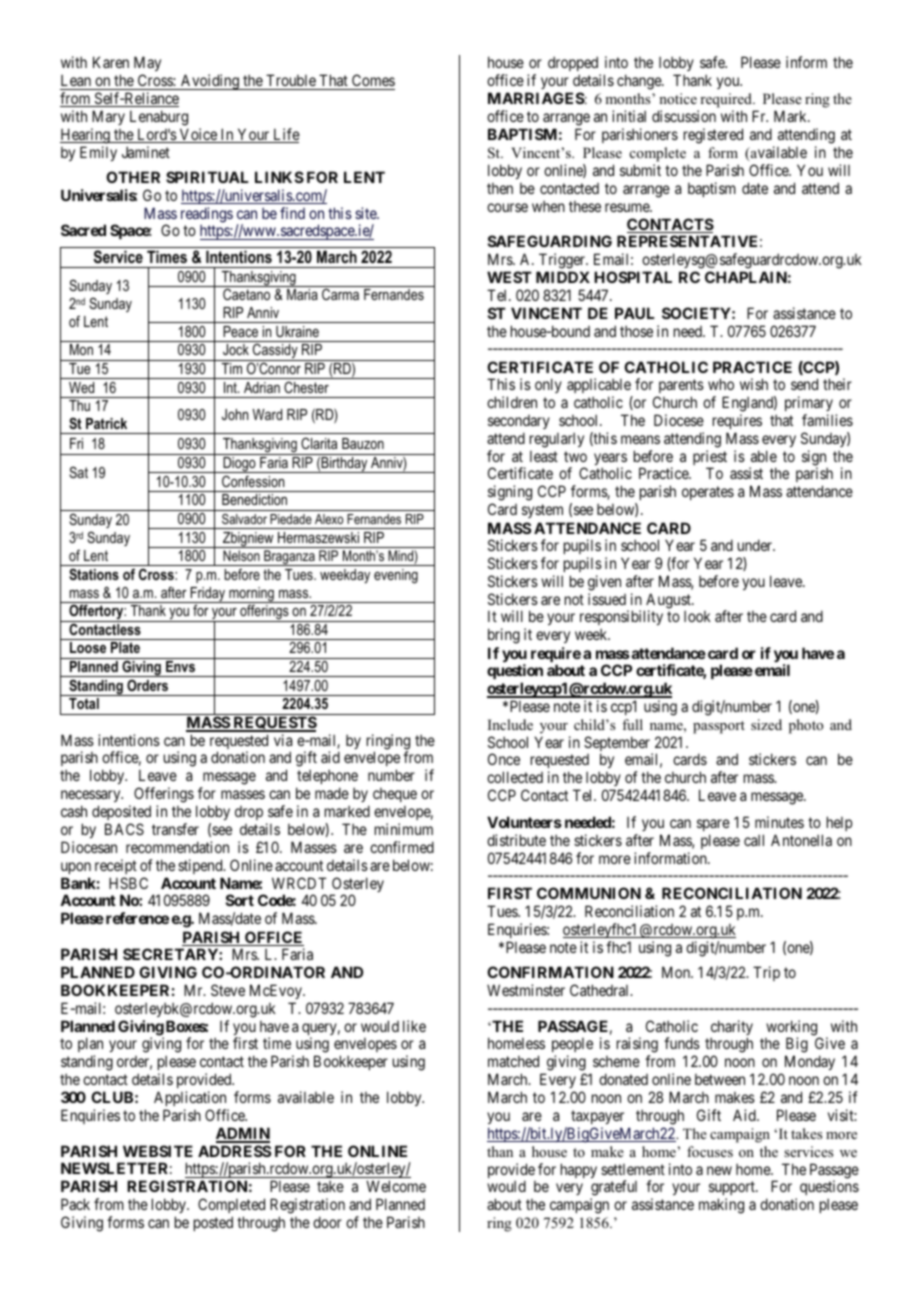  What do you see at coordinates (235, 414) in the screenshot?
I see `John` at bounding box center [235, 414].
